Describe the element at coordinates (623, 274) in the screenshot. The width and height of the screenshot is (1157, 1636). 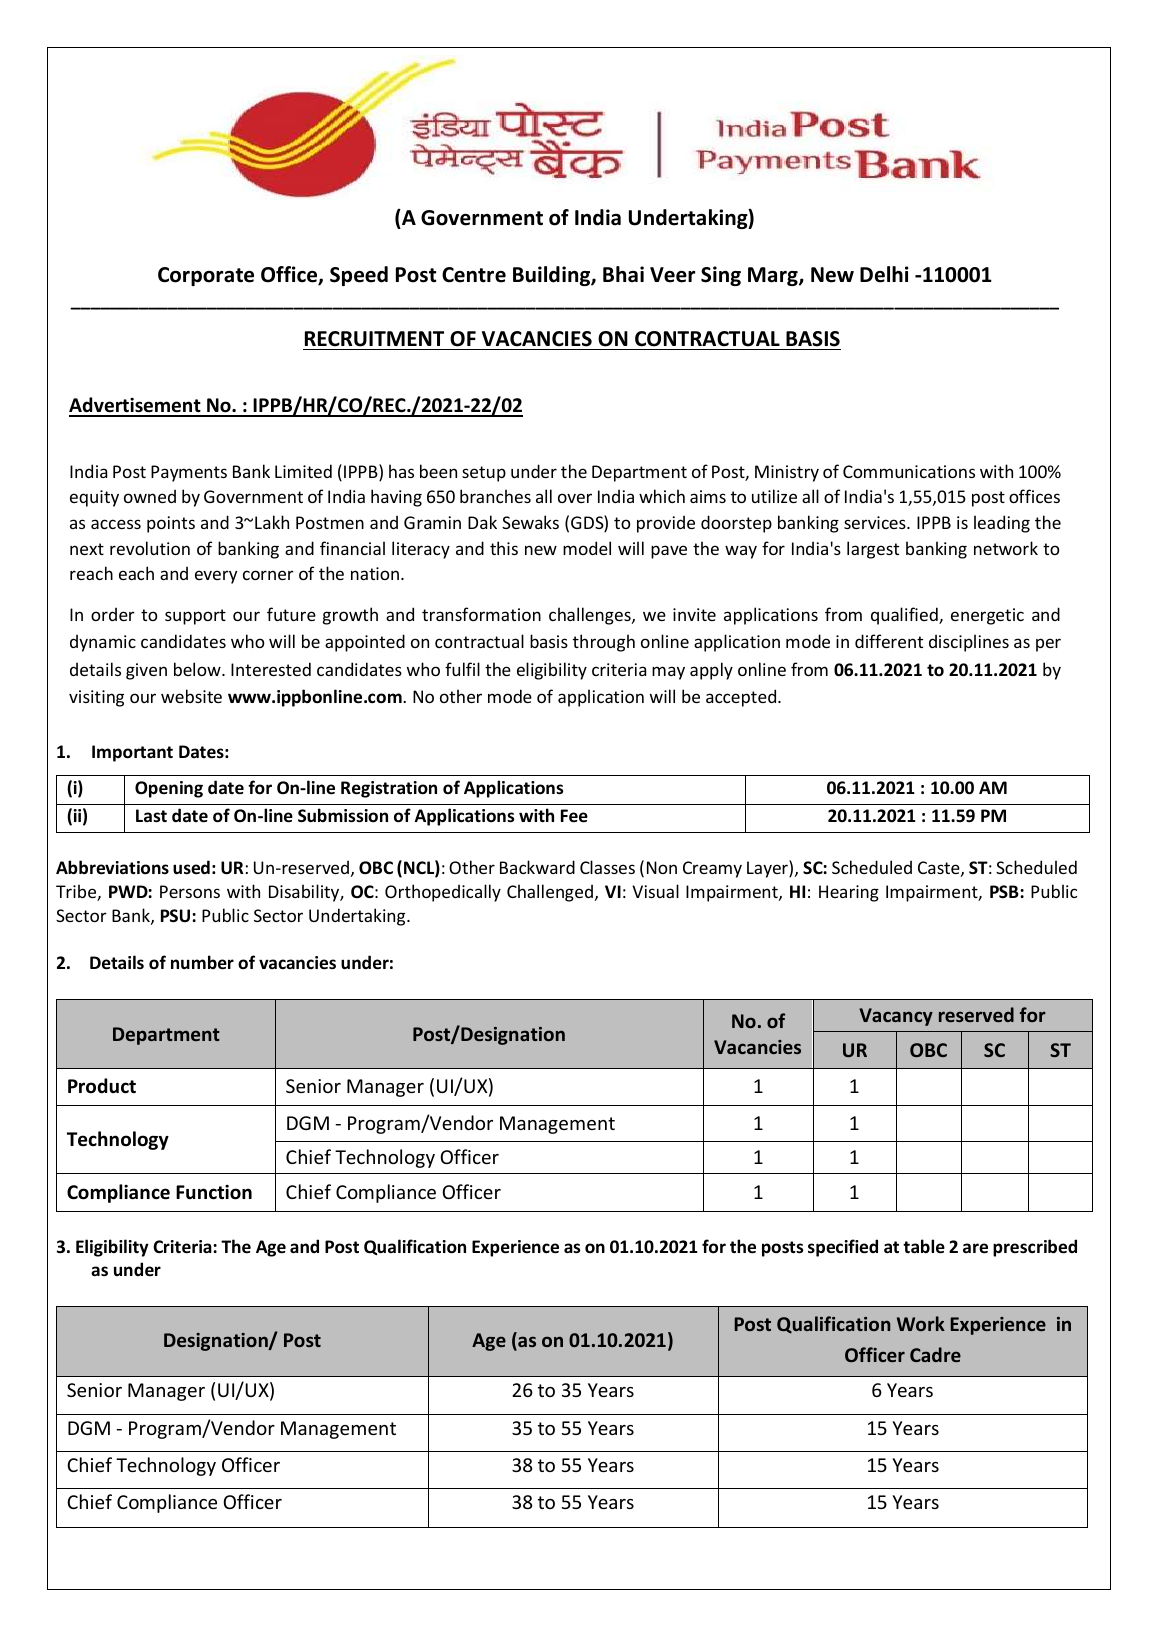
I see `Bhai` at that location.
